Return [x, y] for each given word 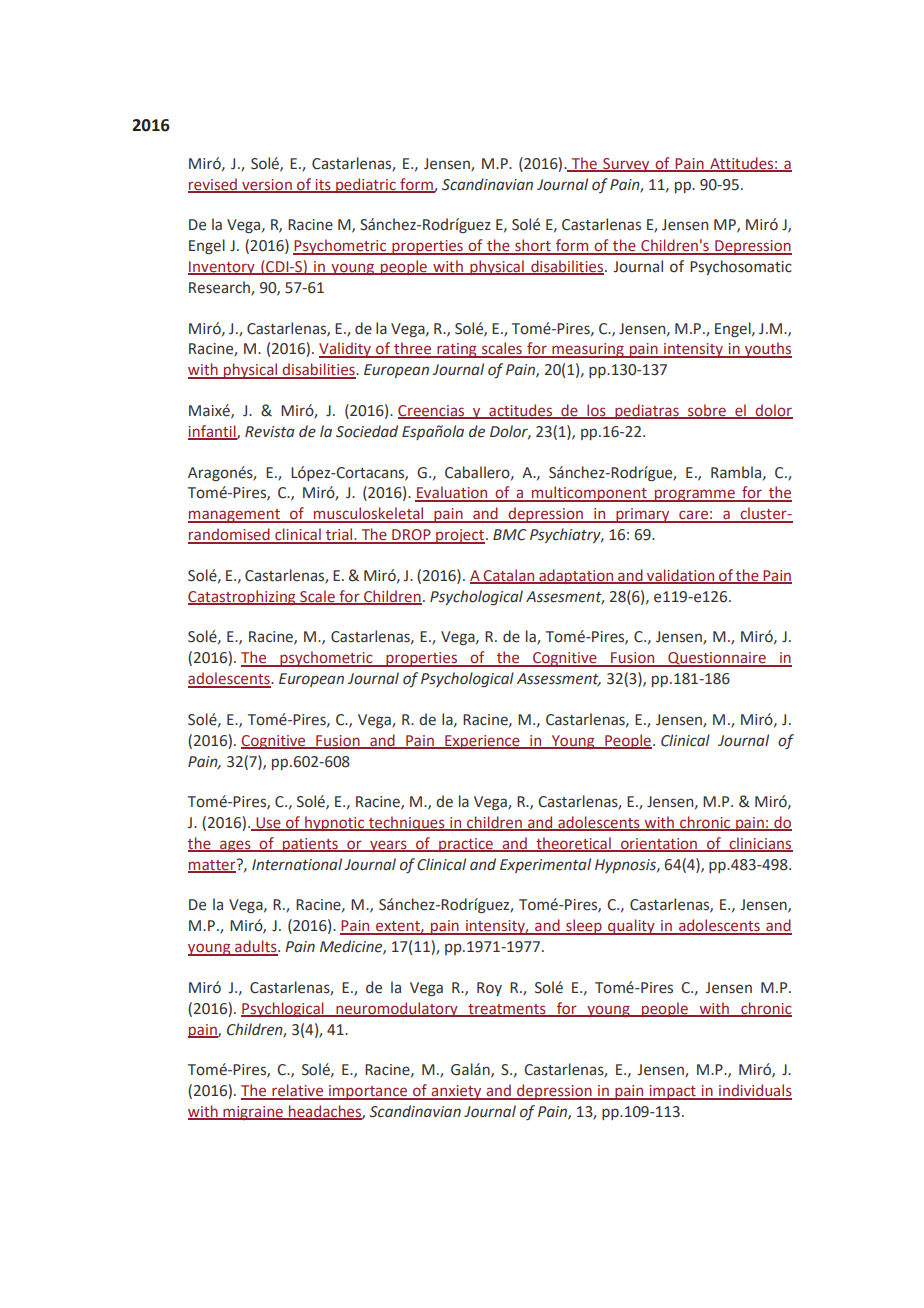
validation [681, 576]
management [235, 516]
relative [298, 1091]
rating [457, 350]
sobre [707, 411]
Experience [482, 742]
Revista [270, 432]
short [533, 246]
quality [631, 927]
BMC [510, 535]
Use [268, 824]
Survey [626, 165]
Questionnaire [717, 659]
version [267, 185]
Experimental [545, 865]
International [297, 864]
